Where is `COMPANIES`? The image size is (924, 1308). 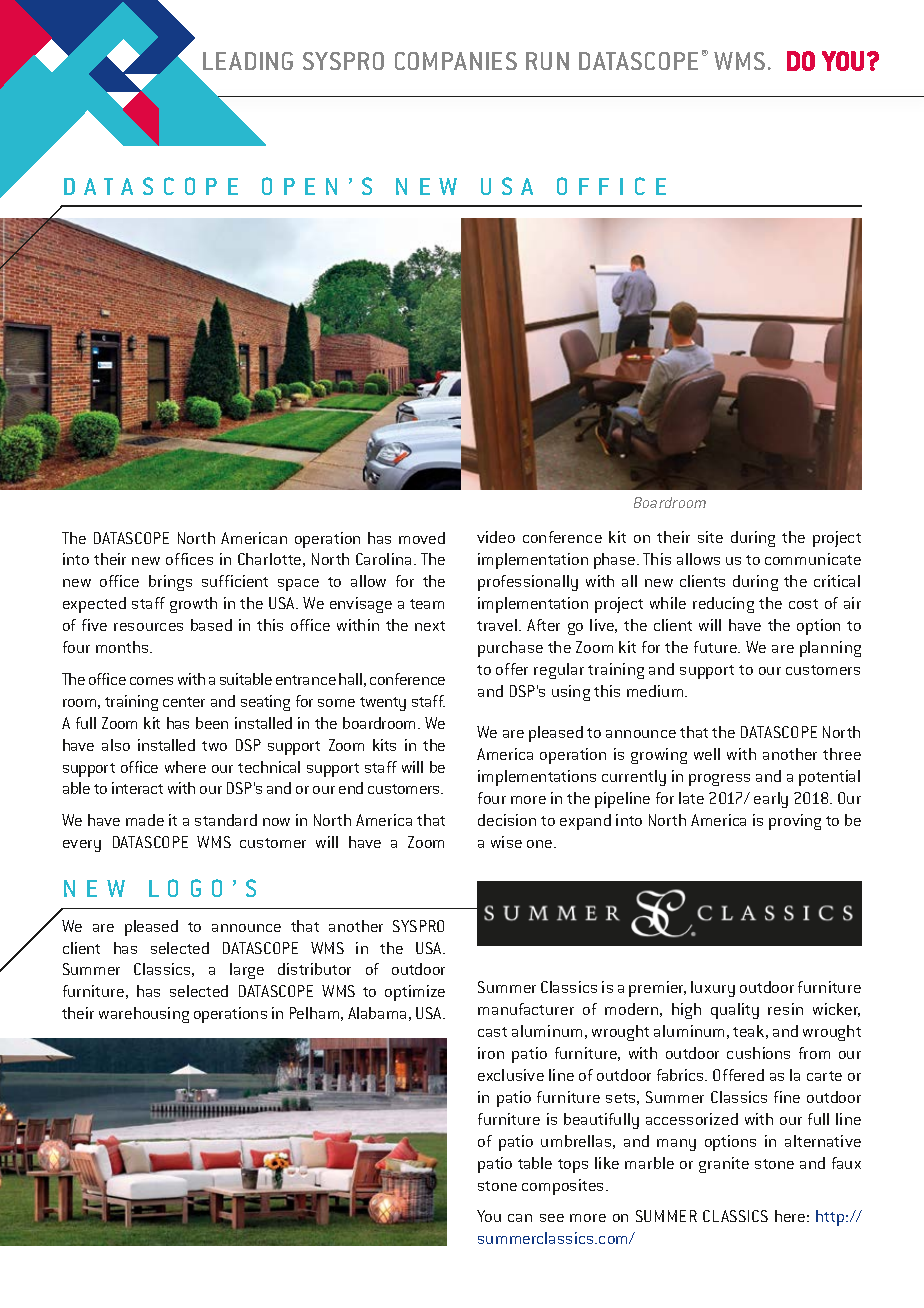
COMPANIES is located at coordinates (456, 61).
